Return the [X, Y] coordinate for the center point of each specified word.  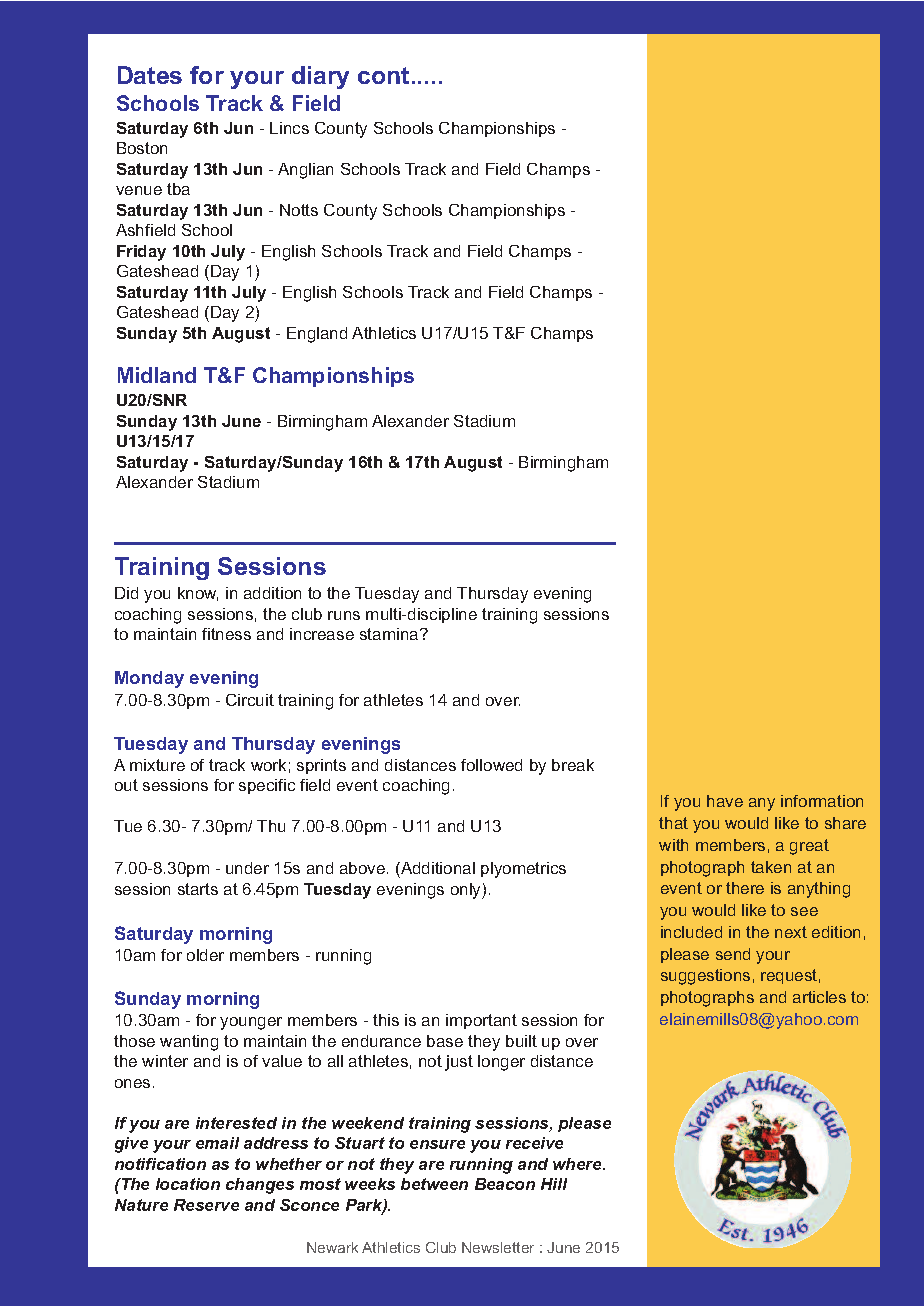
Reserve [206, 1205]
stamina [390, 634]
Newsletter [498, 1247]
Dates [150, 75]
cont [383, 75]
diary [320, 77]
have [725, 801]
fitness [226, 634]
